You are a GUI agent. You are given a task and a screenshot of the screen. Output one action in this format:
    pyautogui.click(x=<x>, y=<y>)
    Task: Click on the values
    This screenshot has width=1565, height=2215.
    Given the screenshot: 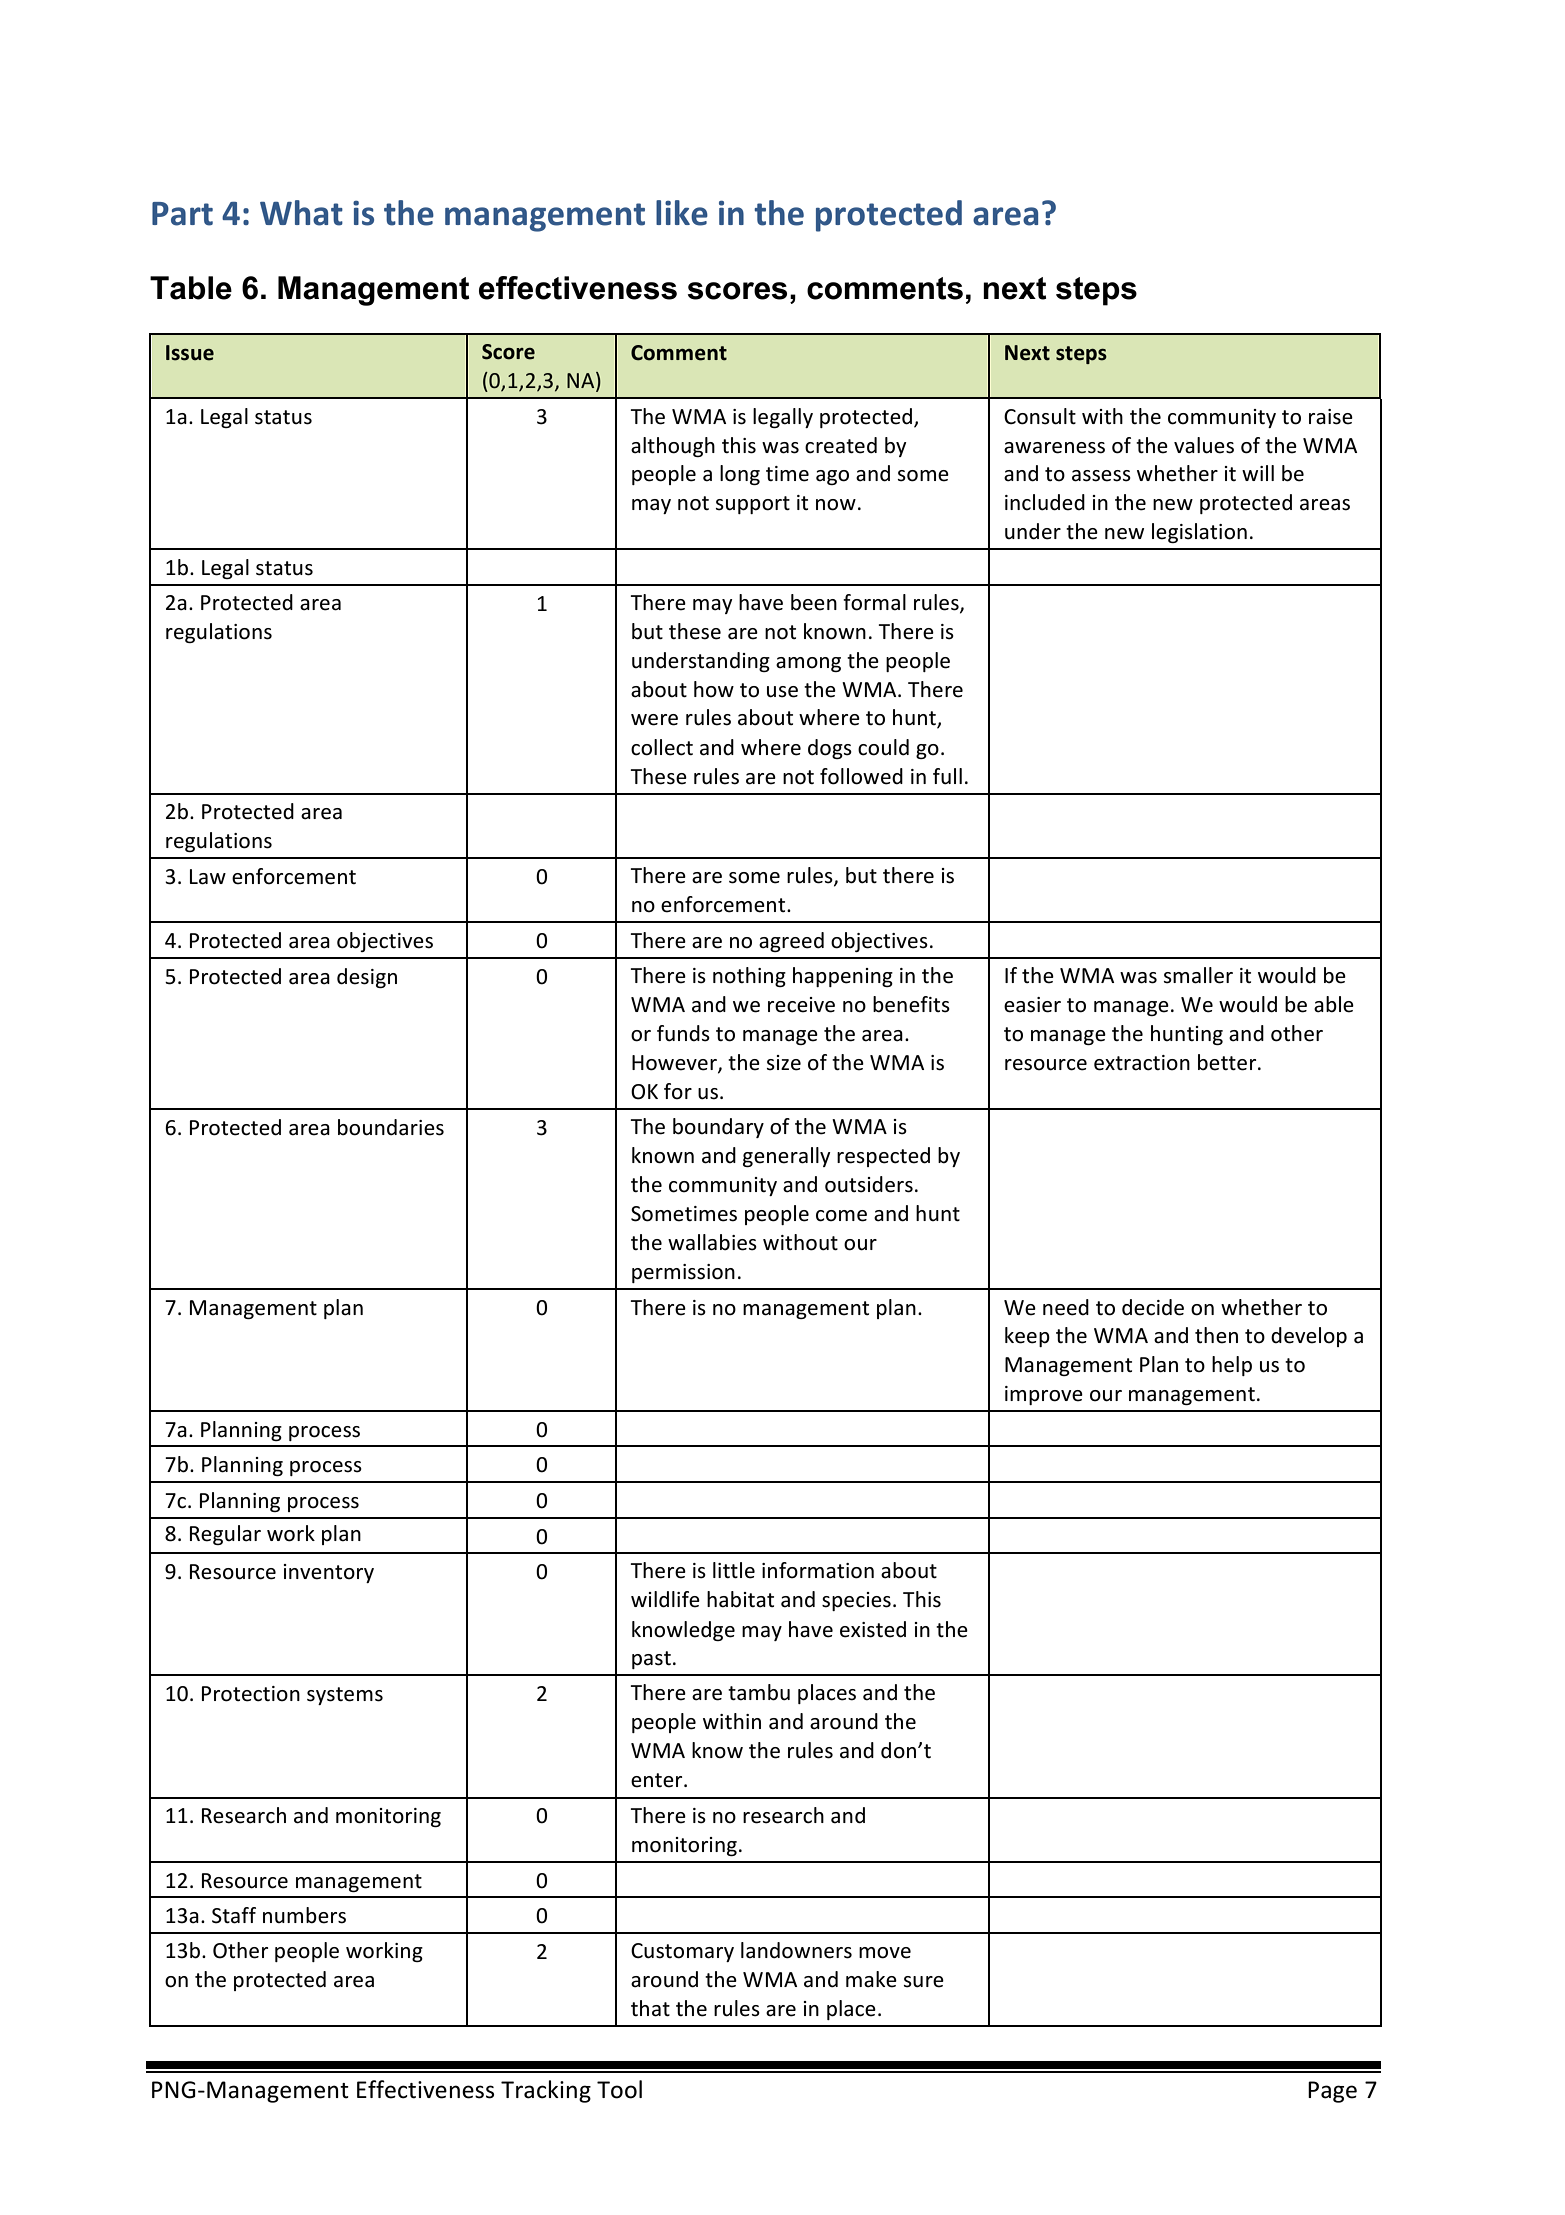 What is the action you would take?
    pyautogui.click(x=1204, y=445)
